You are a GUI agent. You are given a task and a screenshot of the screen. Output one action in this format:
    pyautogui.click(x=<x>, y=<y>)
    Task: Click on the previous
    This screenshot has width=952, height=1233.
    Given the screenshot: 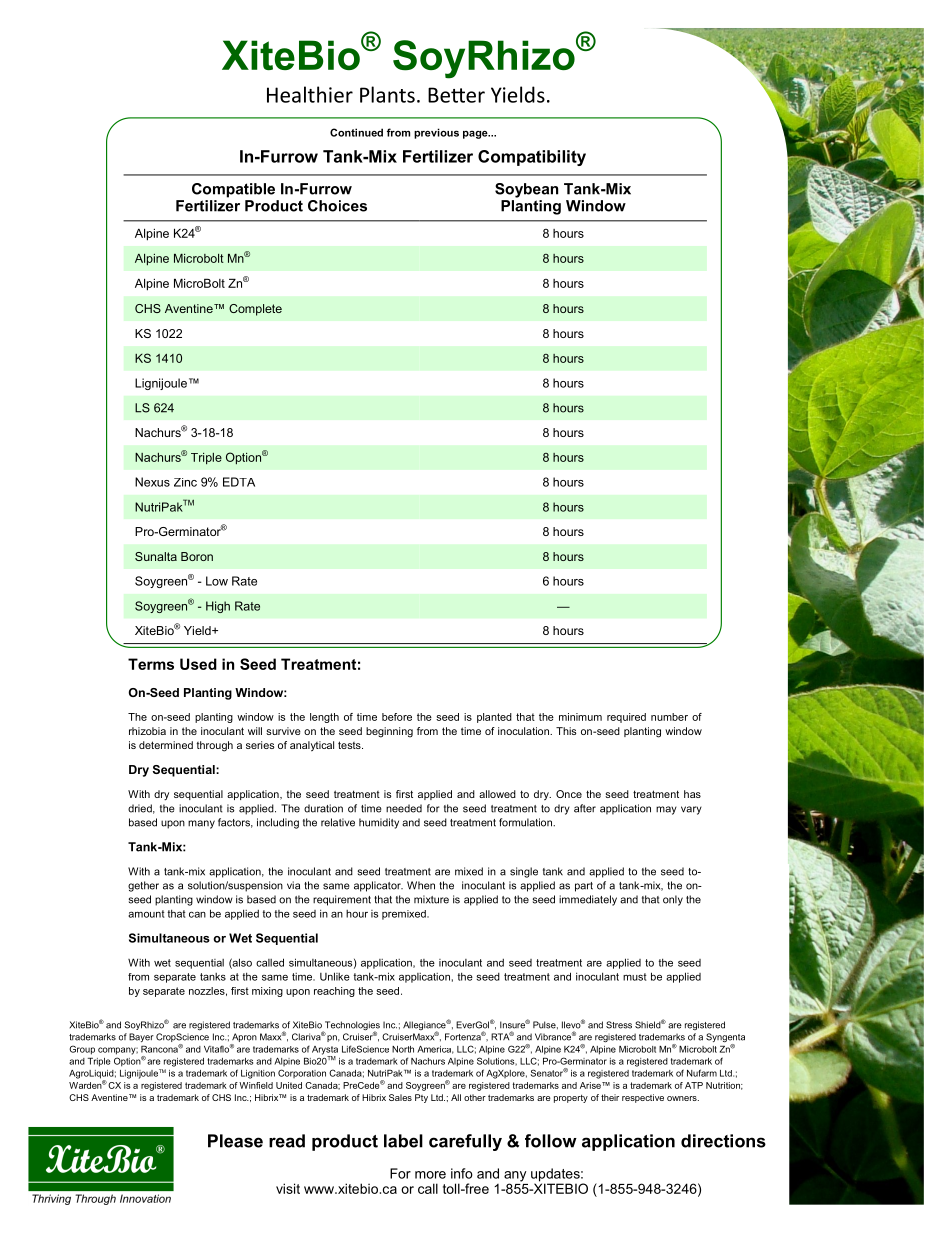 What is the action you would take?
    pyautogui.click(x=436, y=133)
